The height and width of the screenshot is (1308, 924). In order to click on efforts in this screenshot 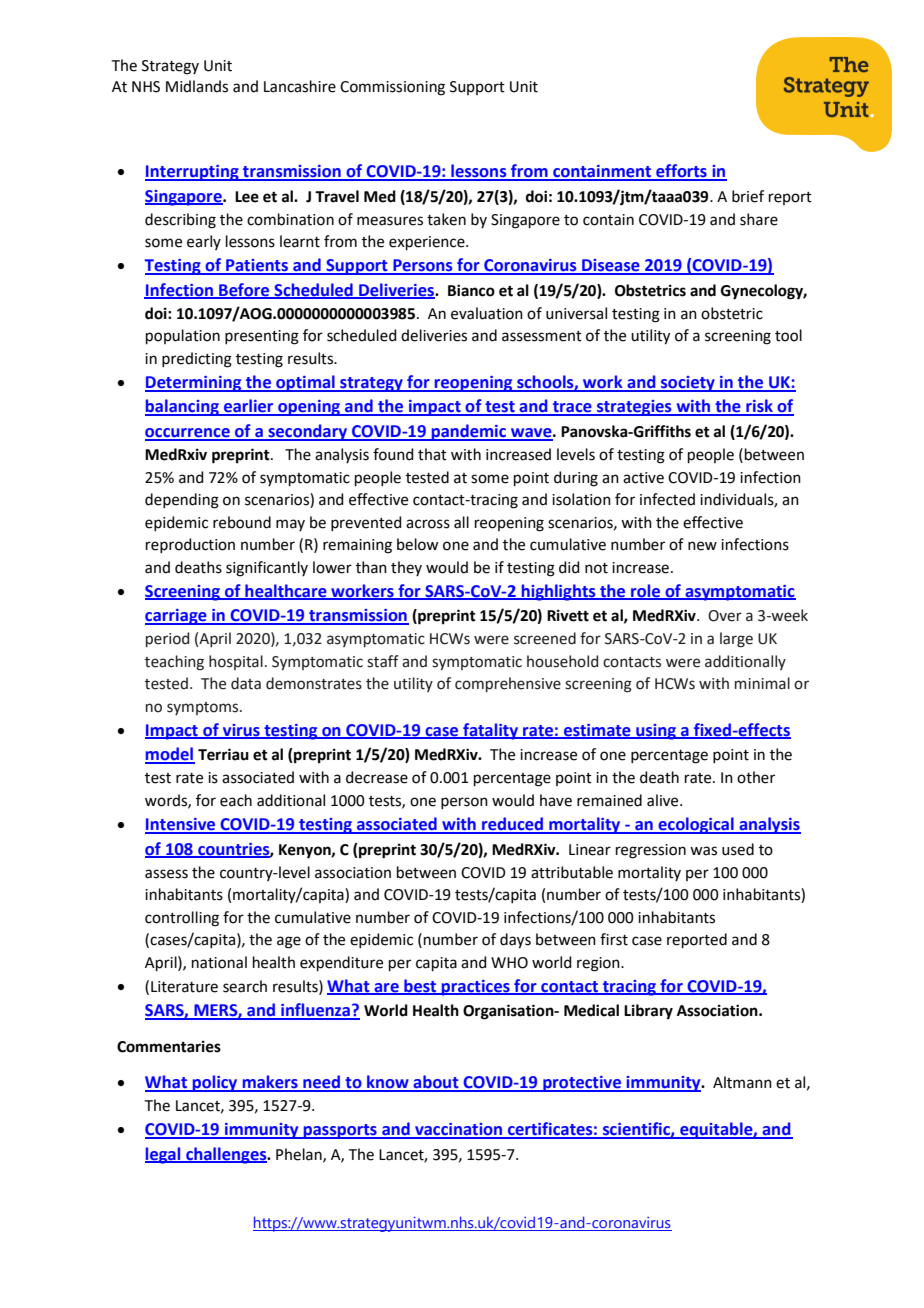, I will do `click(681, 172)`.
